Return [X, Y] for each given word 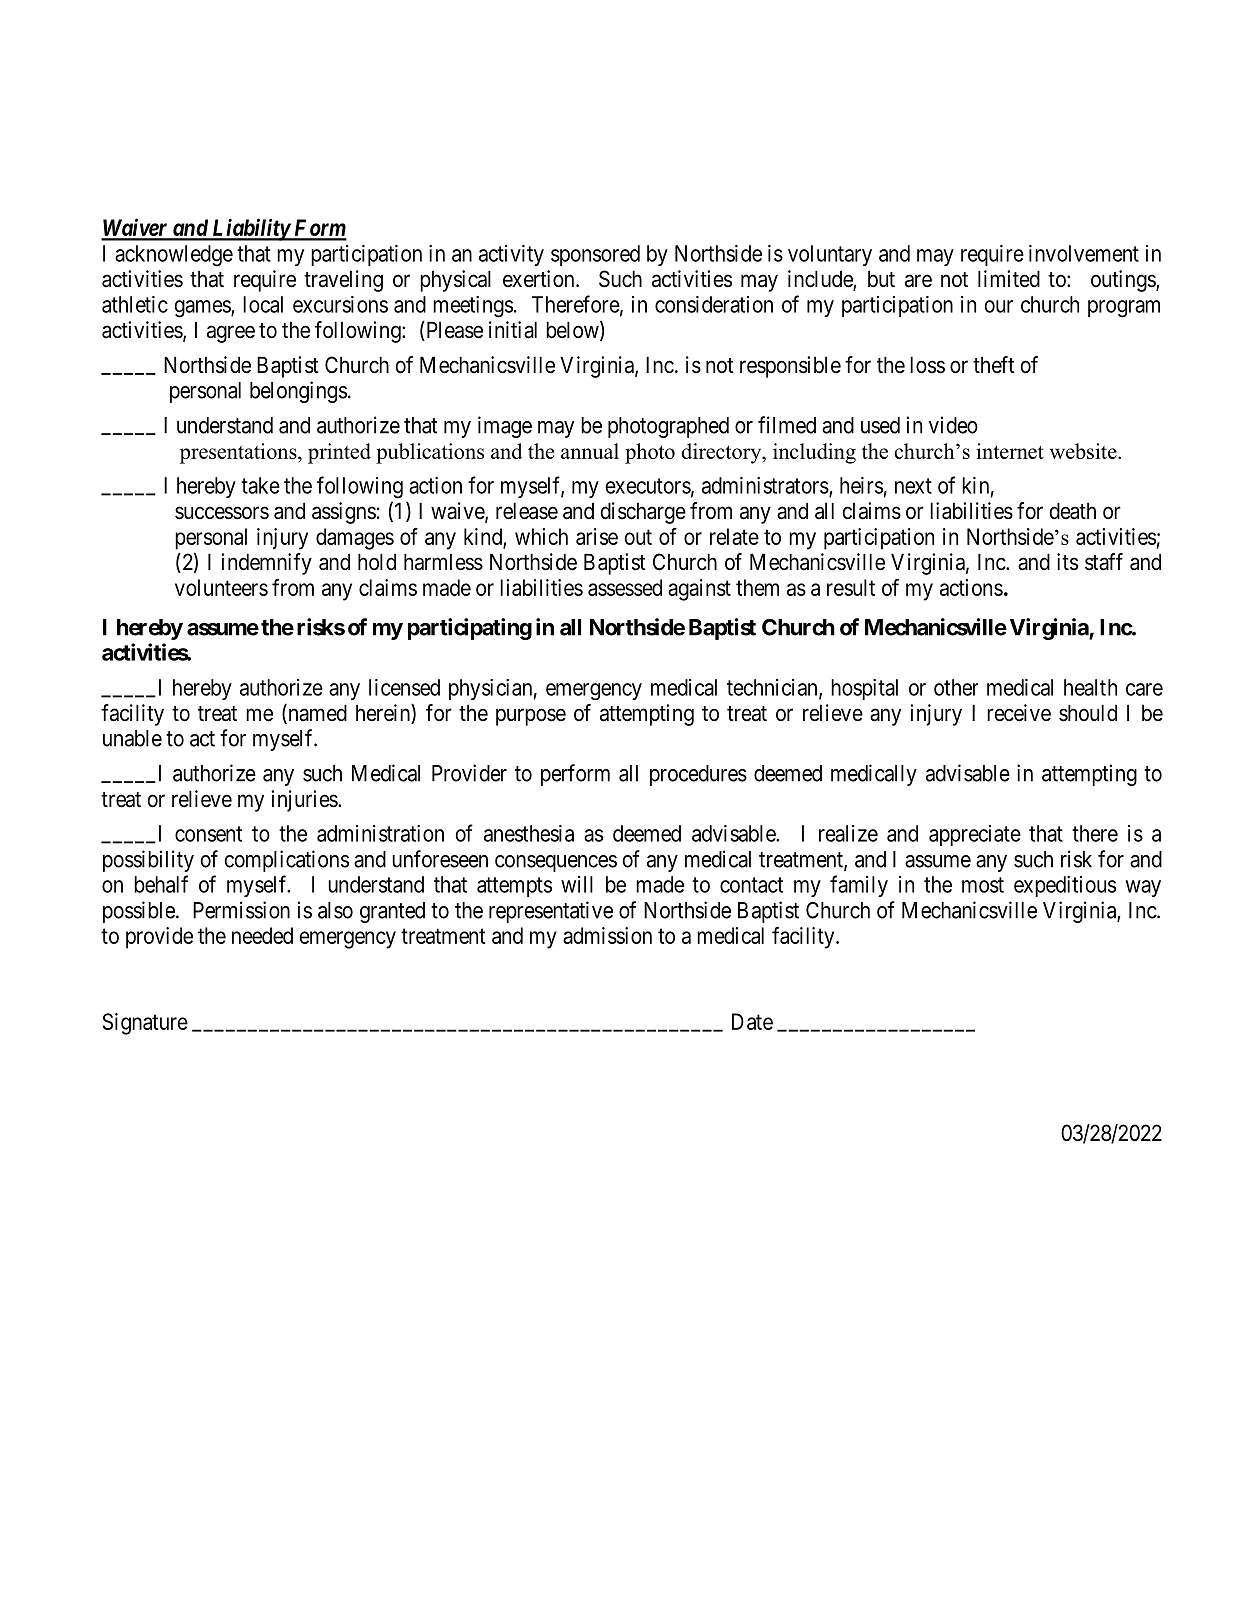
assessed [625, 587]
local [263, 304]
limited [1009, 279]
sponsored [595, 255]
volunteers [221, 587]
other [956, 687]
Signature [145, 1024]
